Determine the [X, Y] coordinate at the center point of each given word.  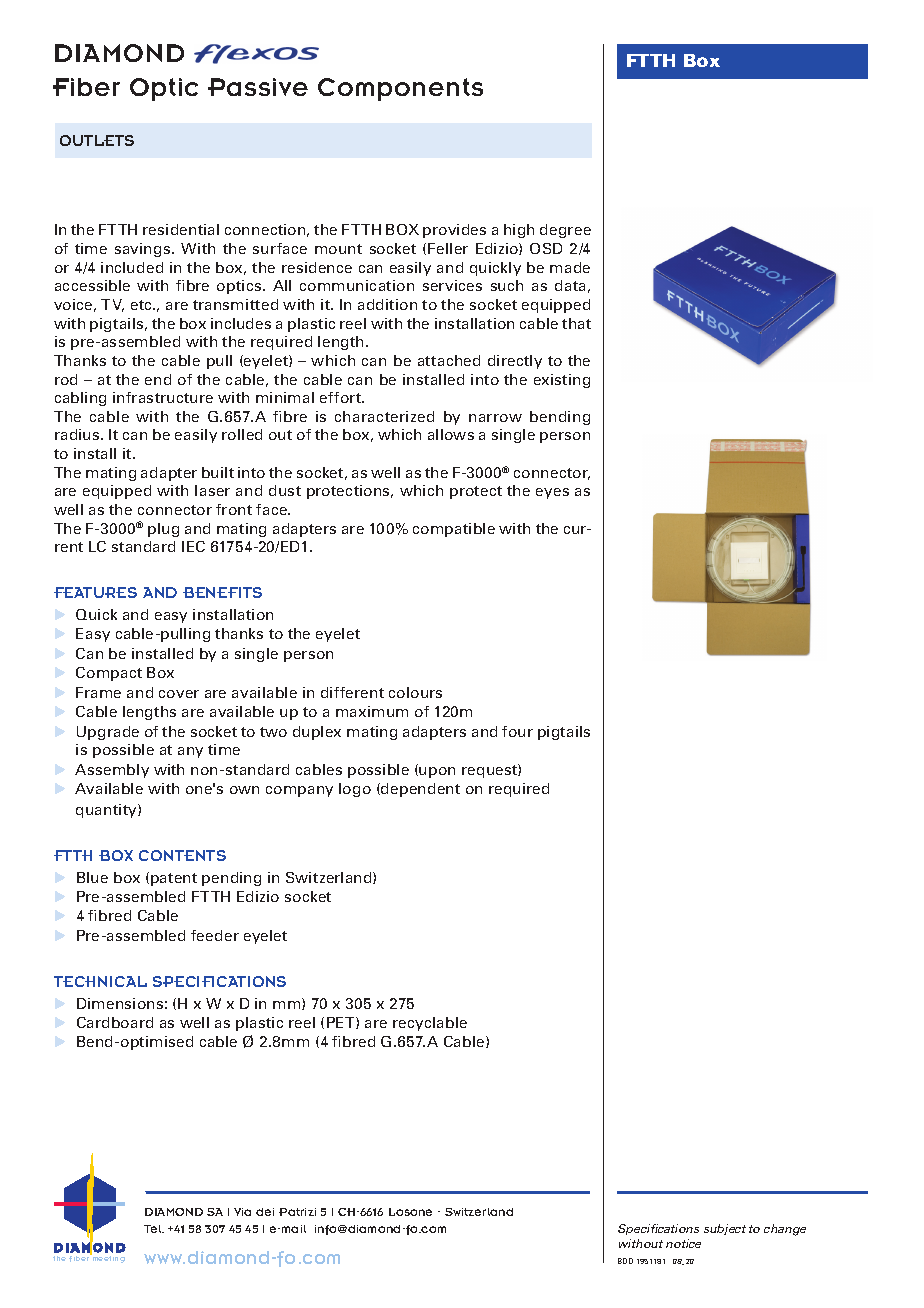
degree [565, 231]
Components [400, 89]
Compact [109, 674]
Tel [154, 1229]
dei [265, 1212]
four [517, 731]
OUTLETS [97, 140]
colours [415, 692]
